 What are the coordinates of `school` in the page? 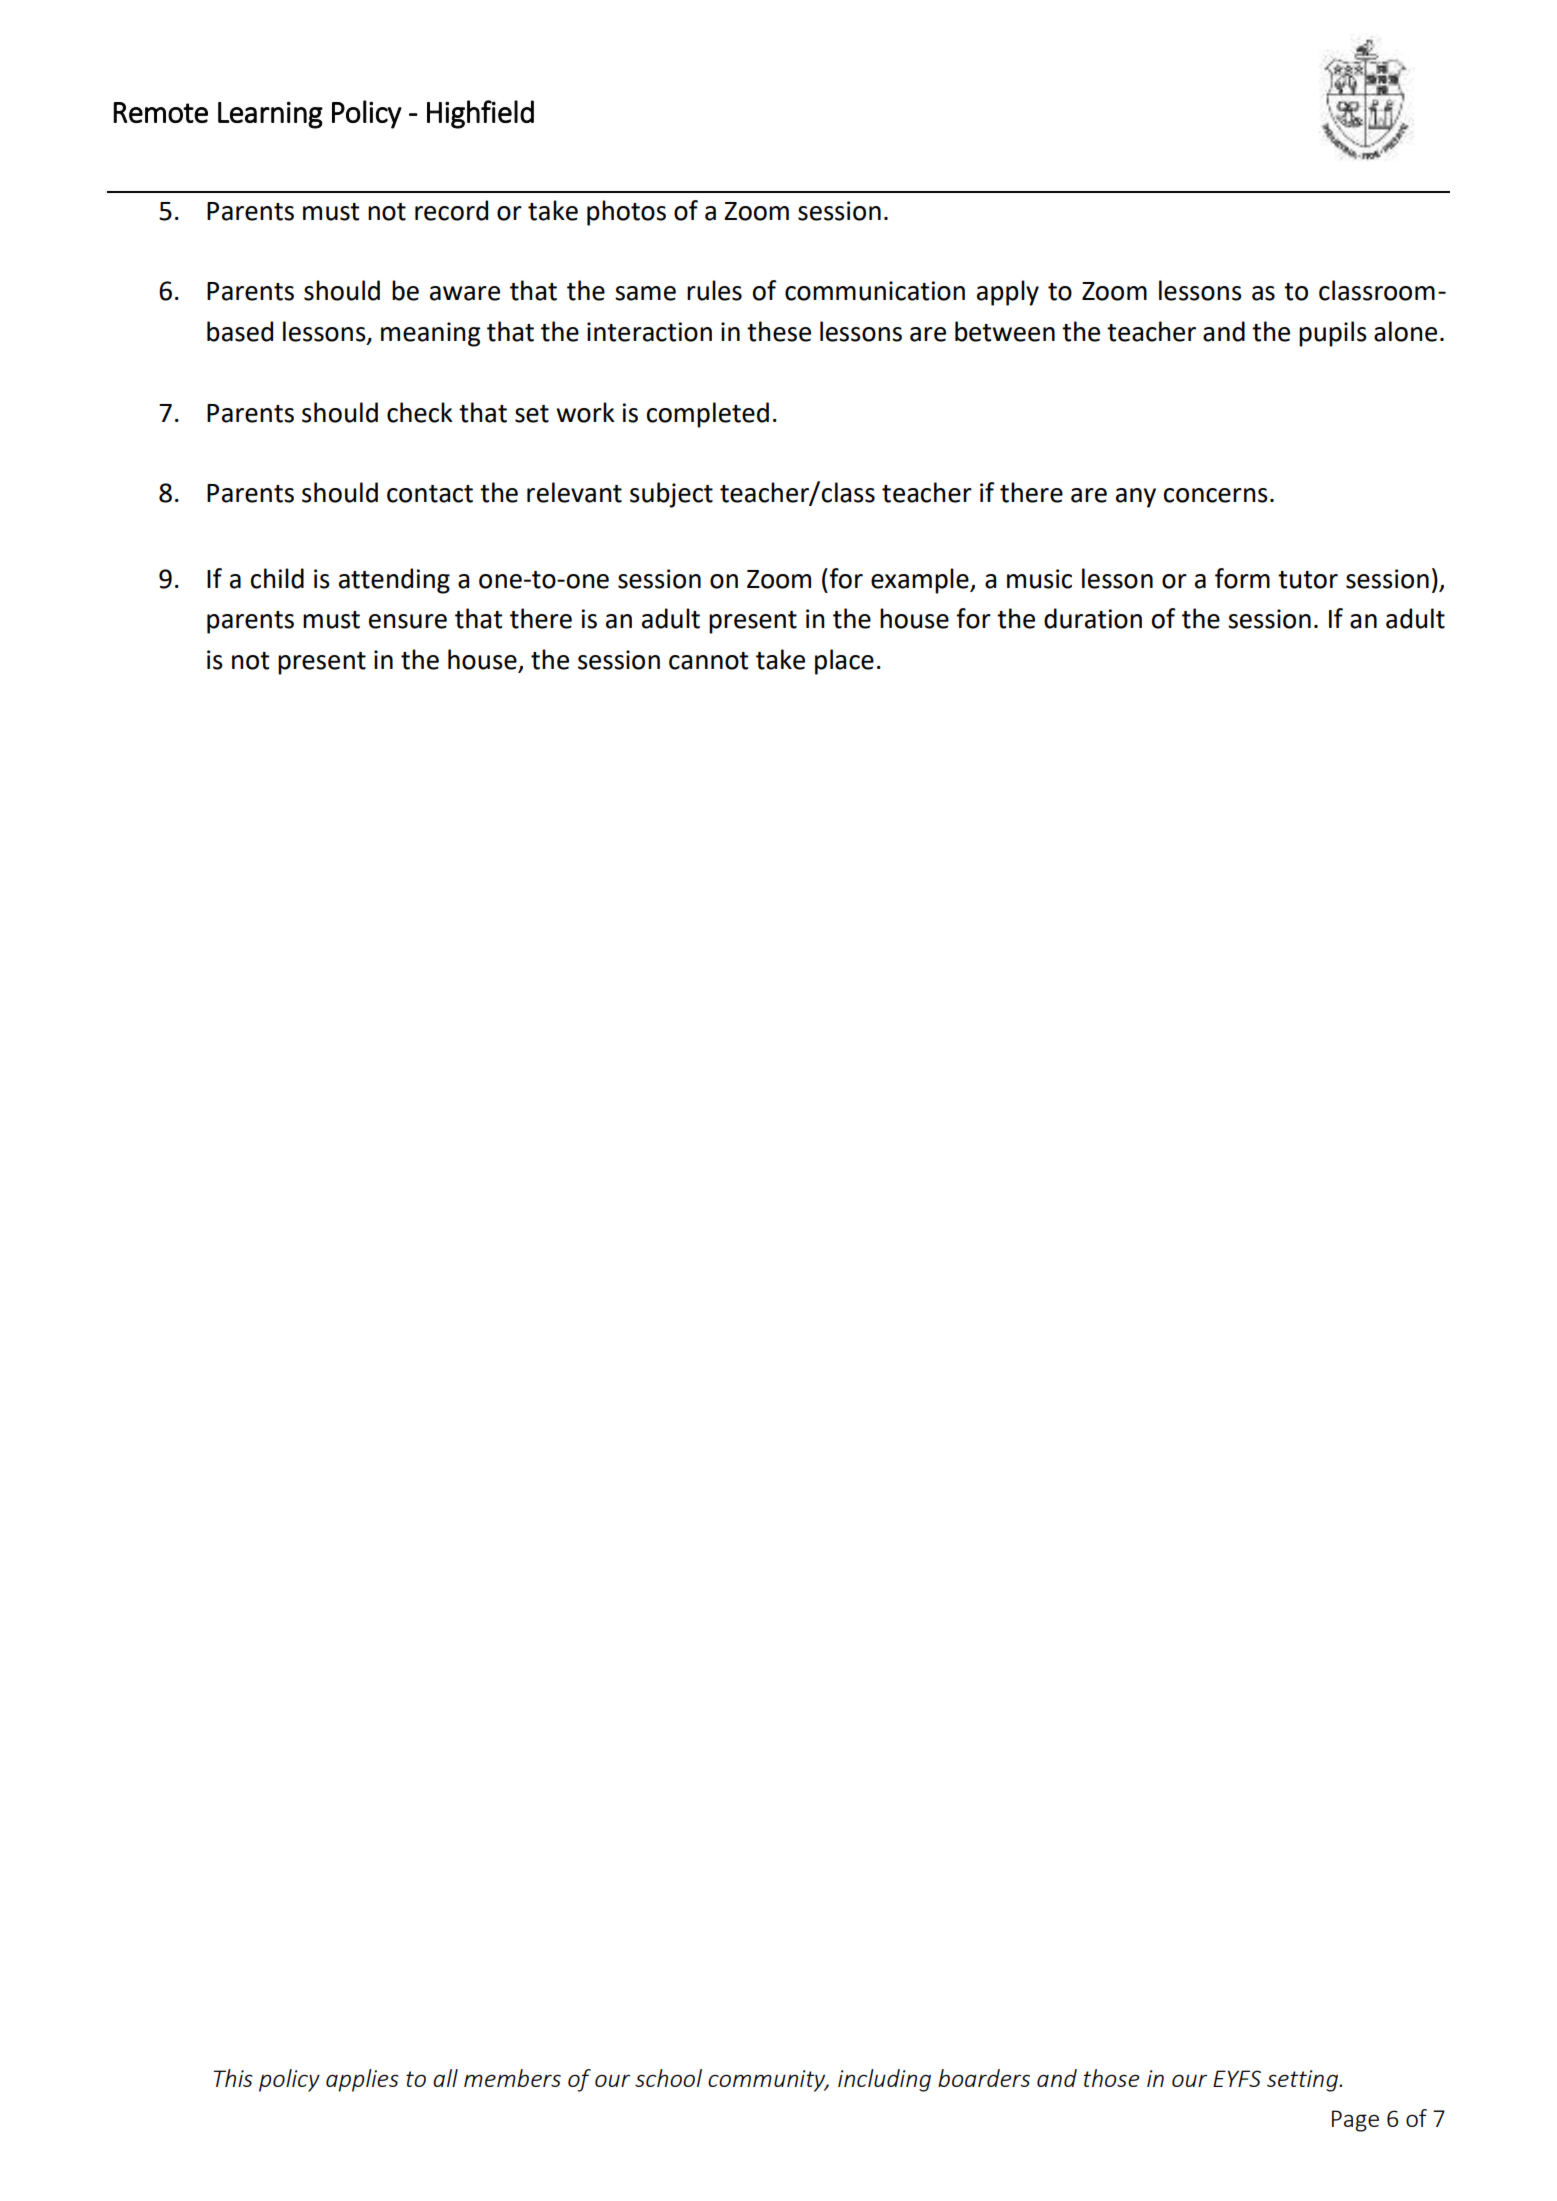 It's located at (668, 2078).
